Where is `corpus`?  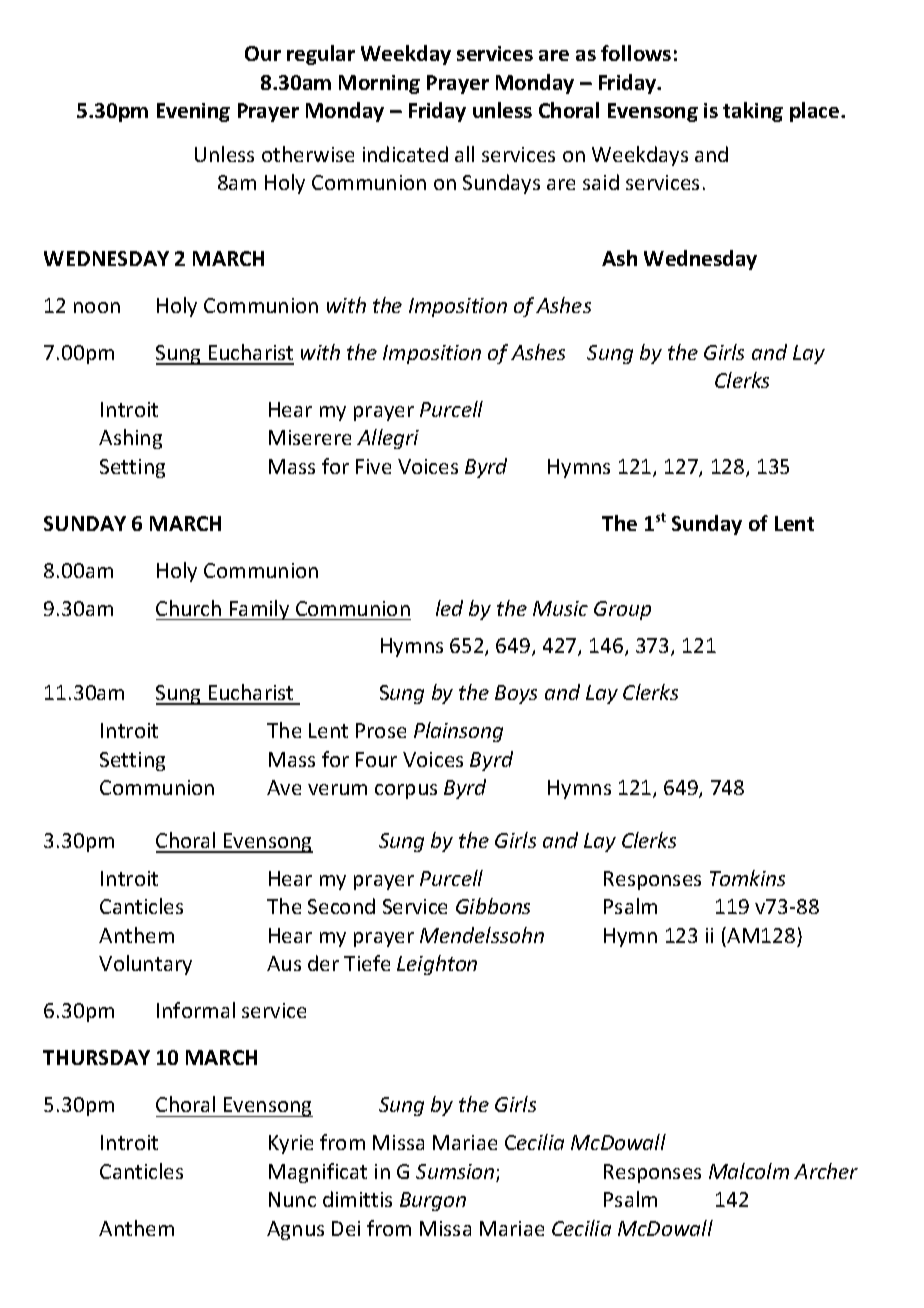
corpus is located at coordinates (406, 791).
